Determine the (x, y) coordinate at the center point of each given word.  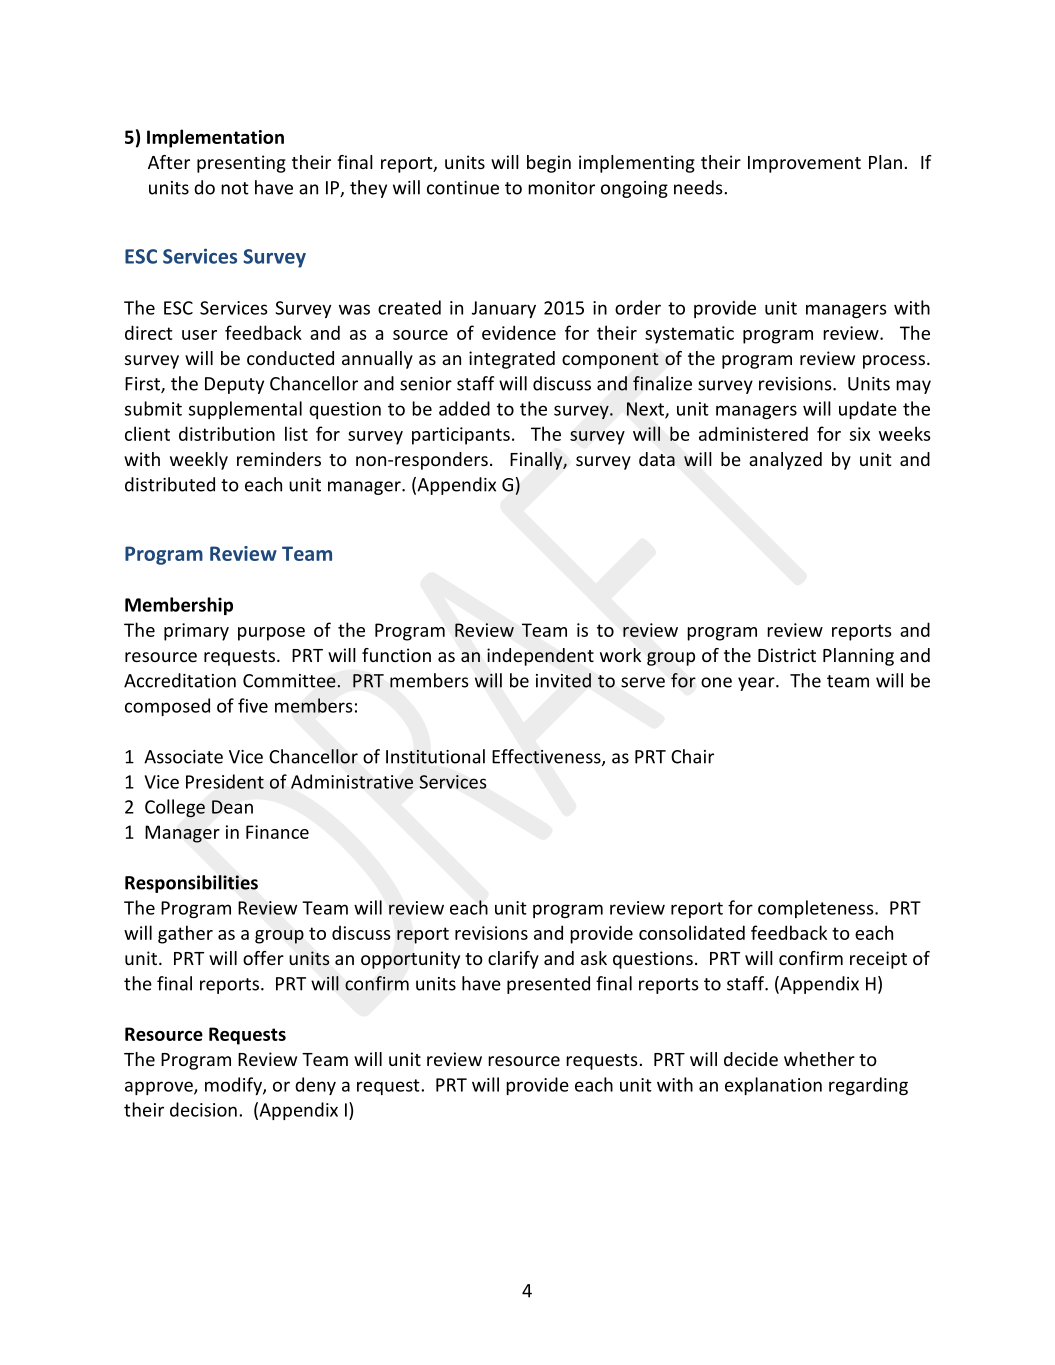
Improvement (804, 164)
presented (548, 985)
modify (234, 1086)
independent (540, 657)
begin (549, 164)
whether (819, 1059)
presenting (241, 164)
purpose (271, 634)
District (787, 655)
